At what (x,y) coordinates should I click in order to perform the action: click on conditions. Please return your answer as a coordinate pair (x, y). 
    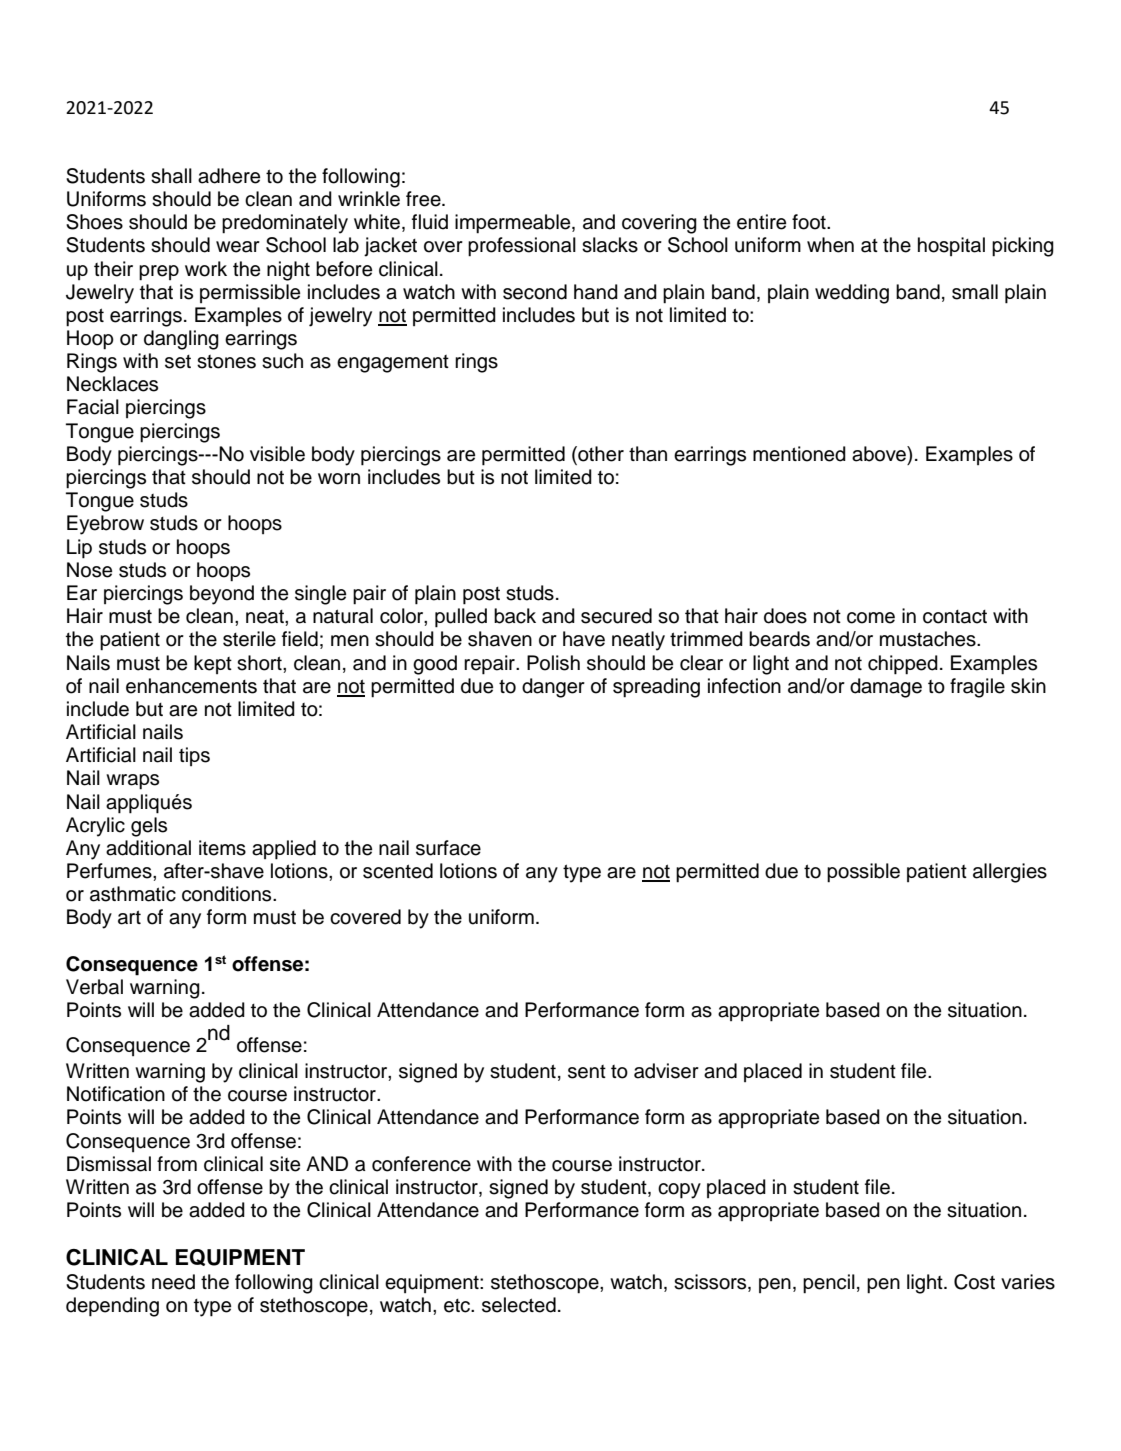
    Looking at the image, I should click on (228, 894).
